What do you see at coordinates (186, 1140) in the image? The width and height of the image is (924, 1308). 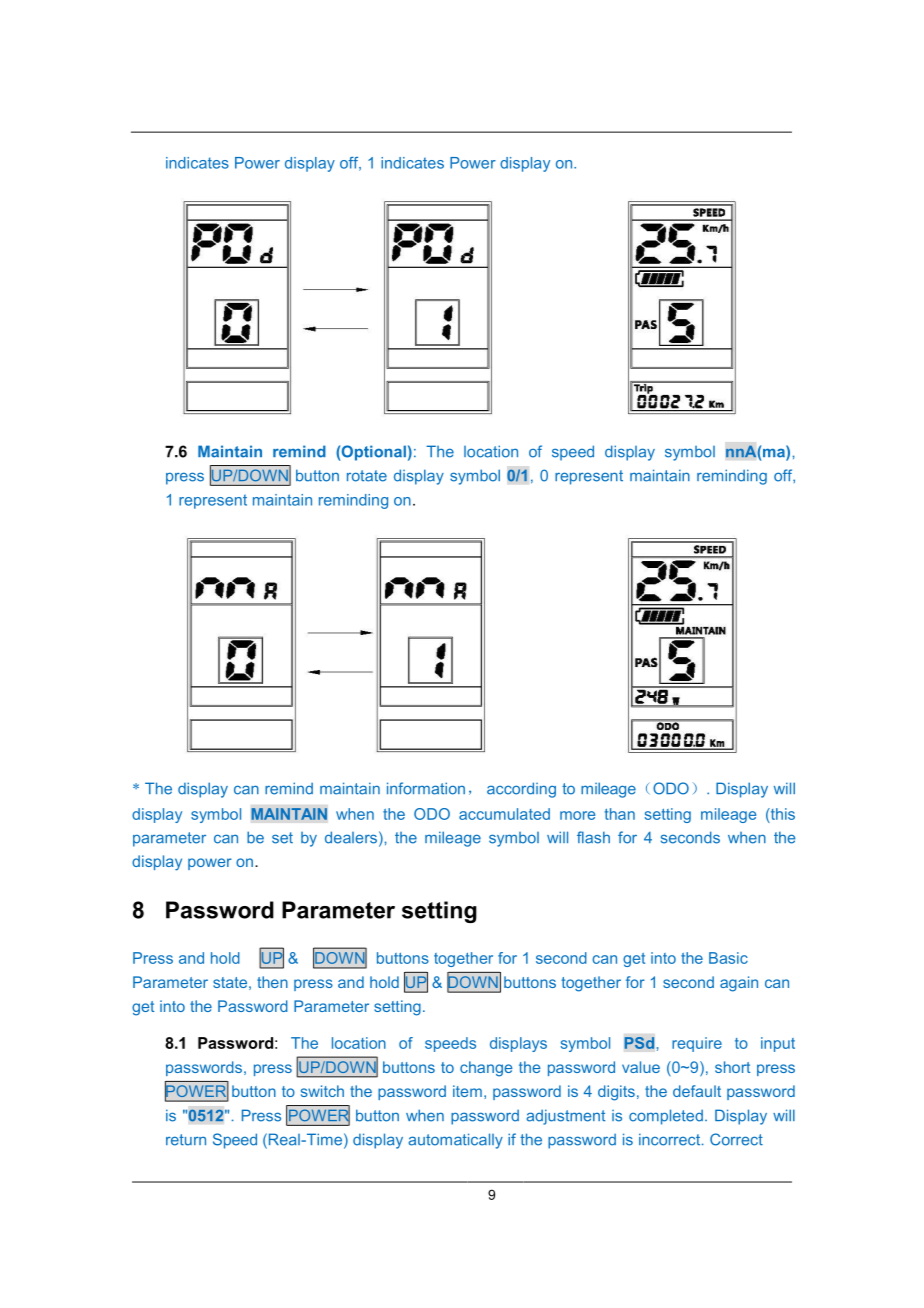 I see `return` at bounding box center [186, 1140].
